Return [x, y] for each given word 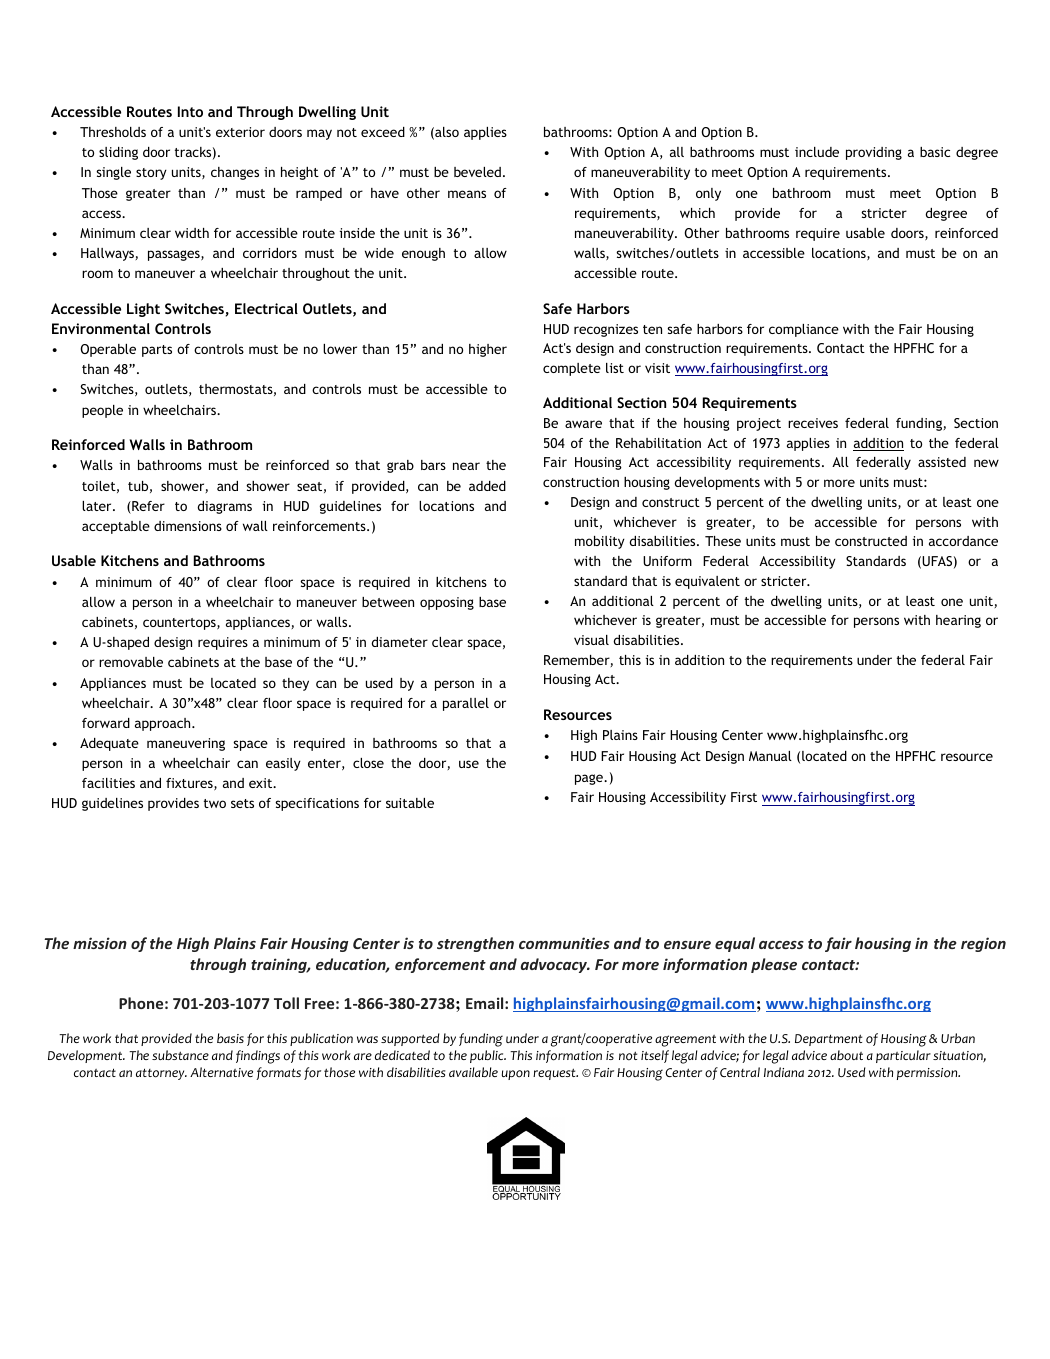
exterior [240, 132]
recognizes [606, 330]
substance [180, 1055]
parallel [466, 704]
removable [131, 662]
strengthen [475, 944]
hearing [958, 621]
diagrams [224, 507]
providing [874, 153]
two [215, 803]
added [487, 486]
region [983, 944]
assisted [942, 462]
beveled [477, 172]
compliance [804, 330]
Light [143, 310]
